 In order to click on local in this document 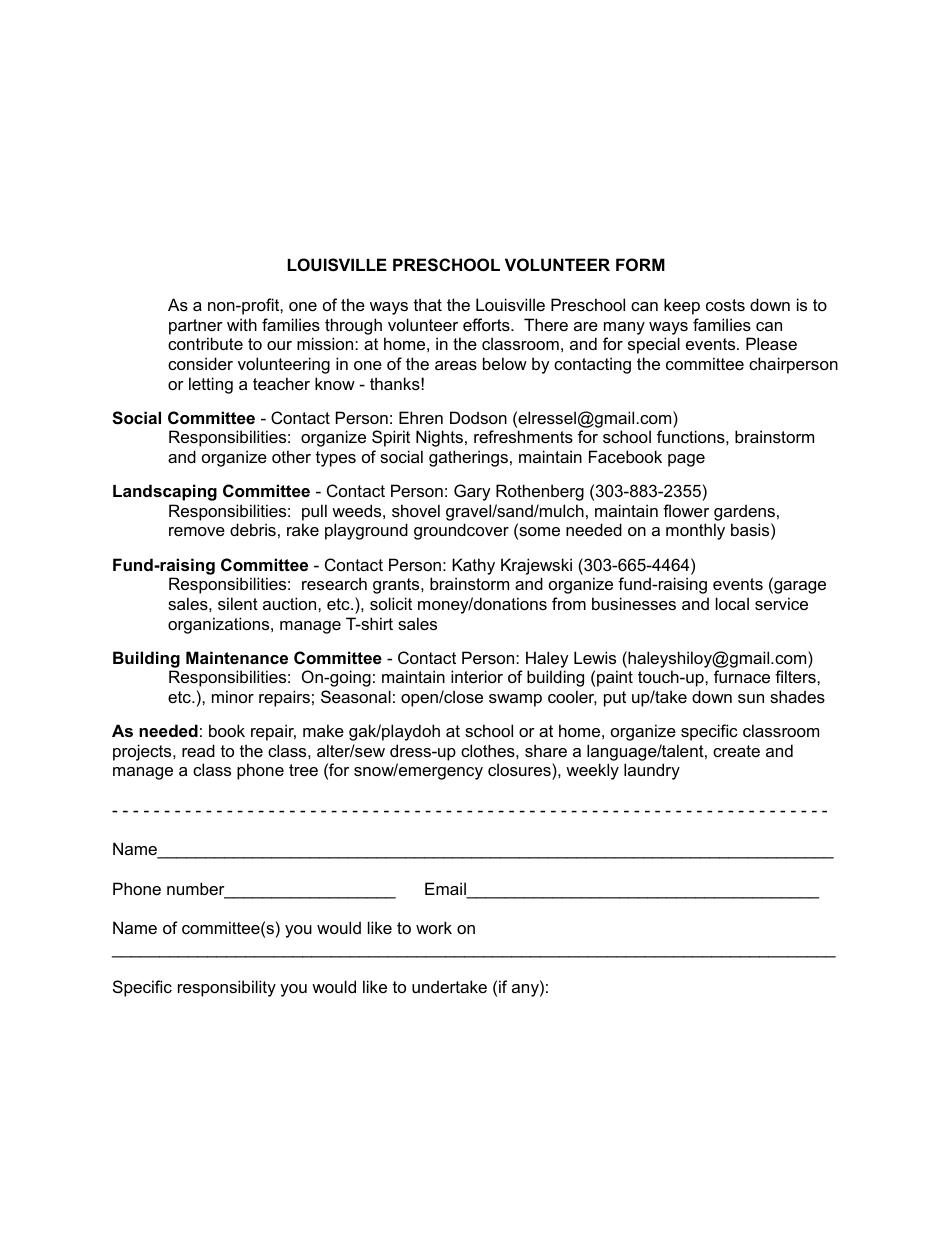, I will do `click(732, 603)`.
